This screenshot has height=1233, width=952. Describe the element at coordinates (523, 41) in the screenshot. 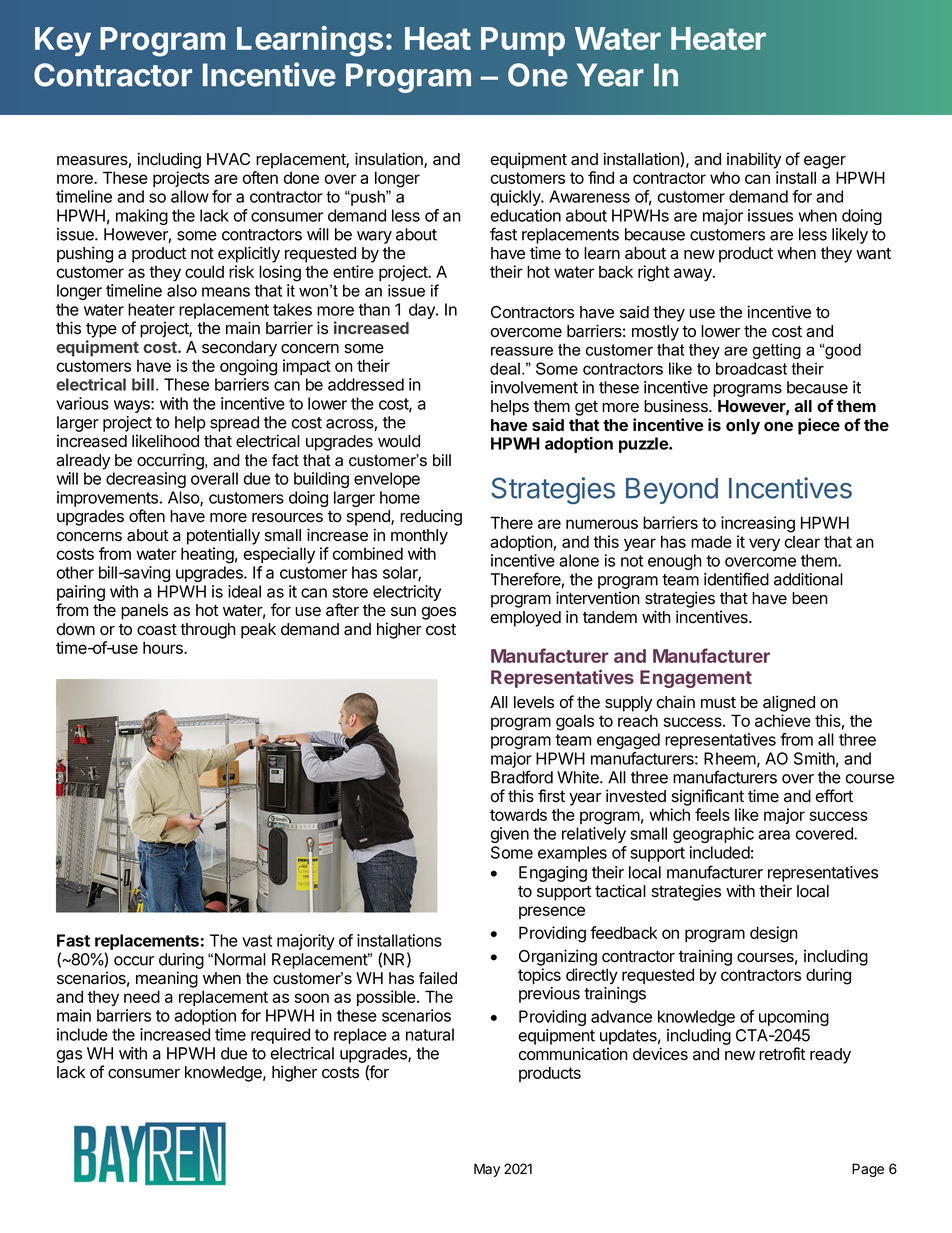

I see `Pump` at that location.
